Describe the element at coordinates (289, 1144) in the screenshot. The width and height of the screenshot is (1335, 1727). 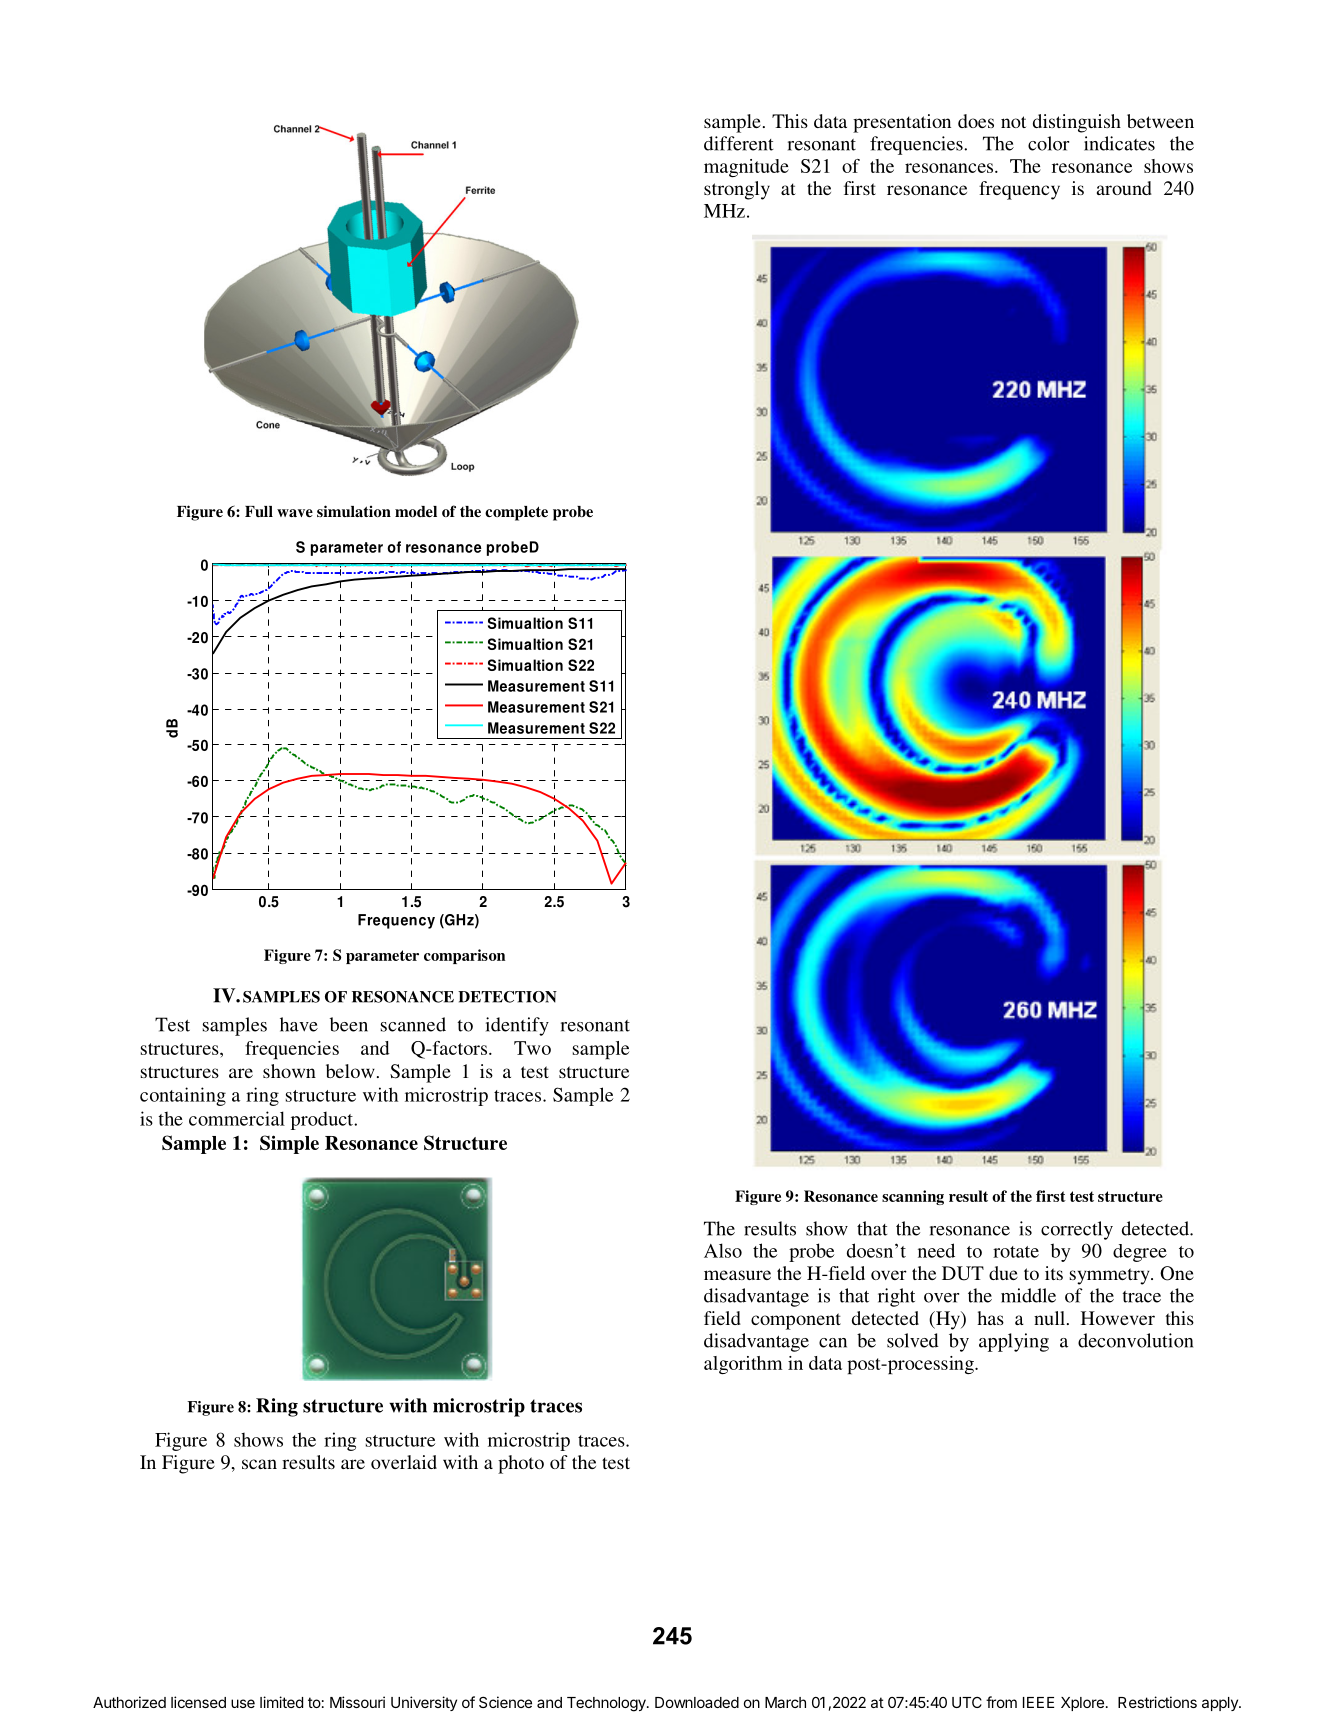
I see `Simple` at that location.
